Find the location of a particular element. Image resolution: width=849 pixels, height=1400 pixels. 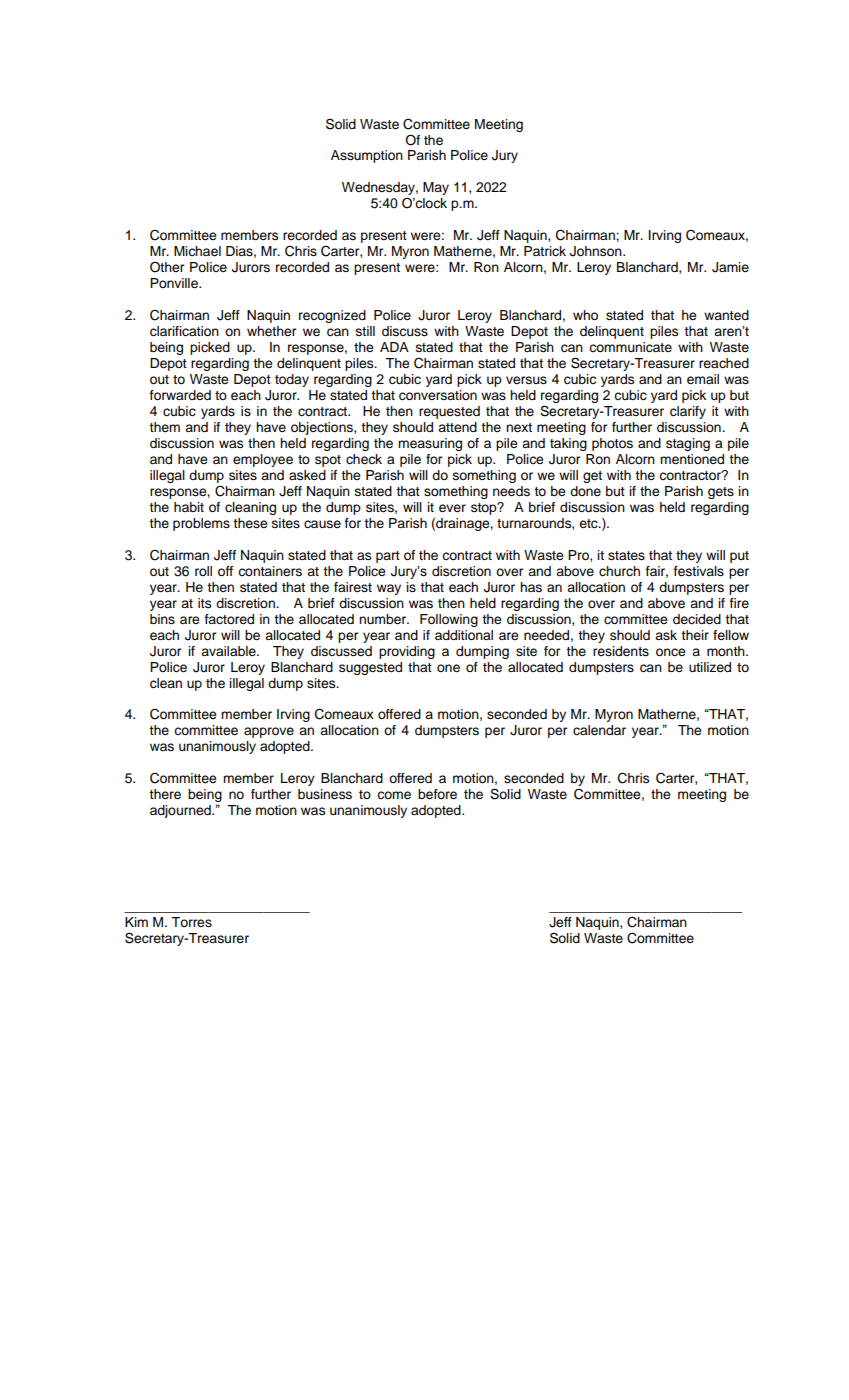

ever is located at coordinates (452, 508).
